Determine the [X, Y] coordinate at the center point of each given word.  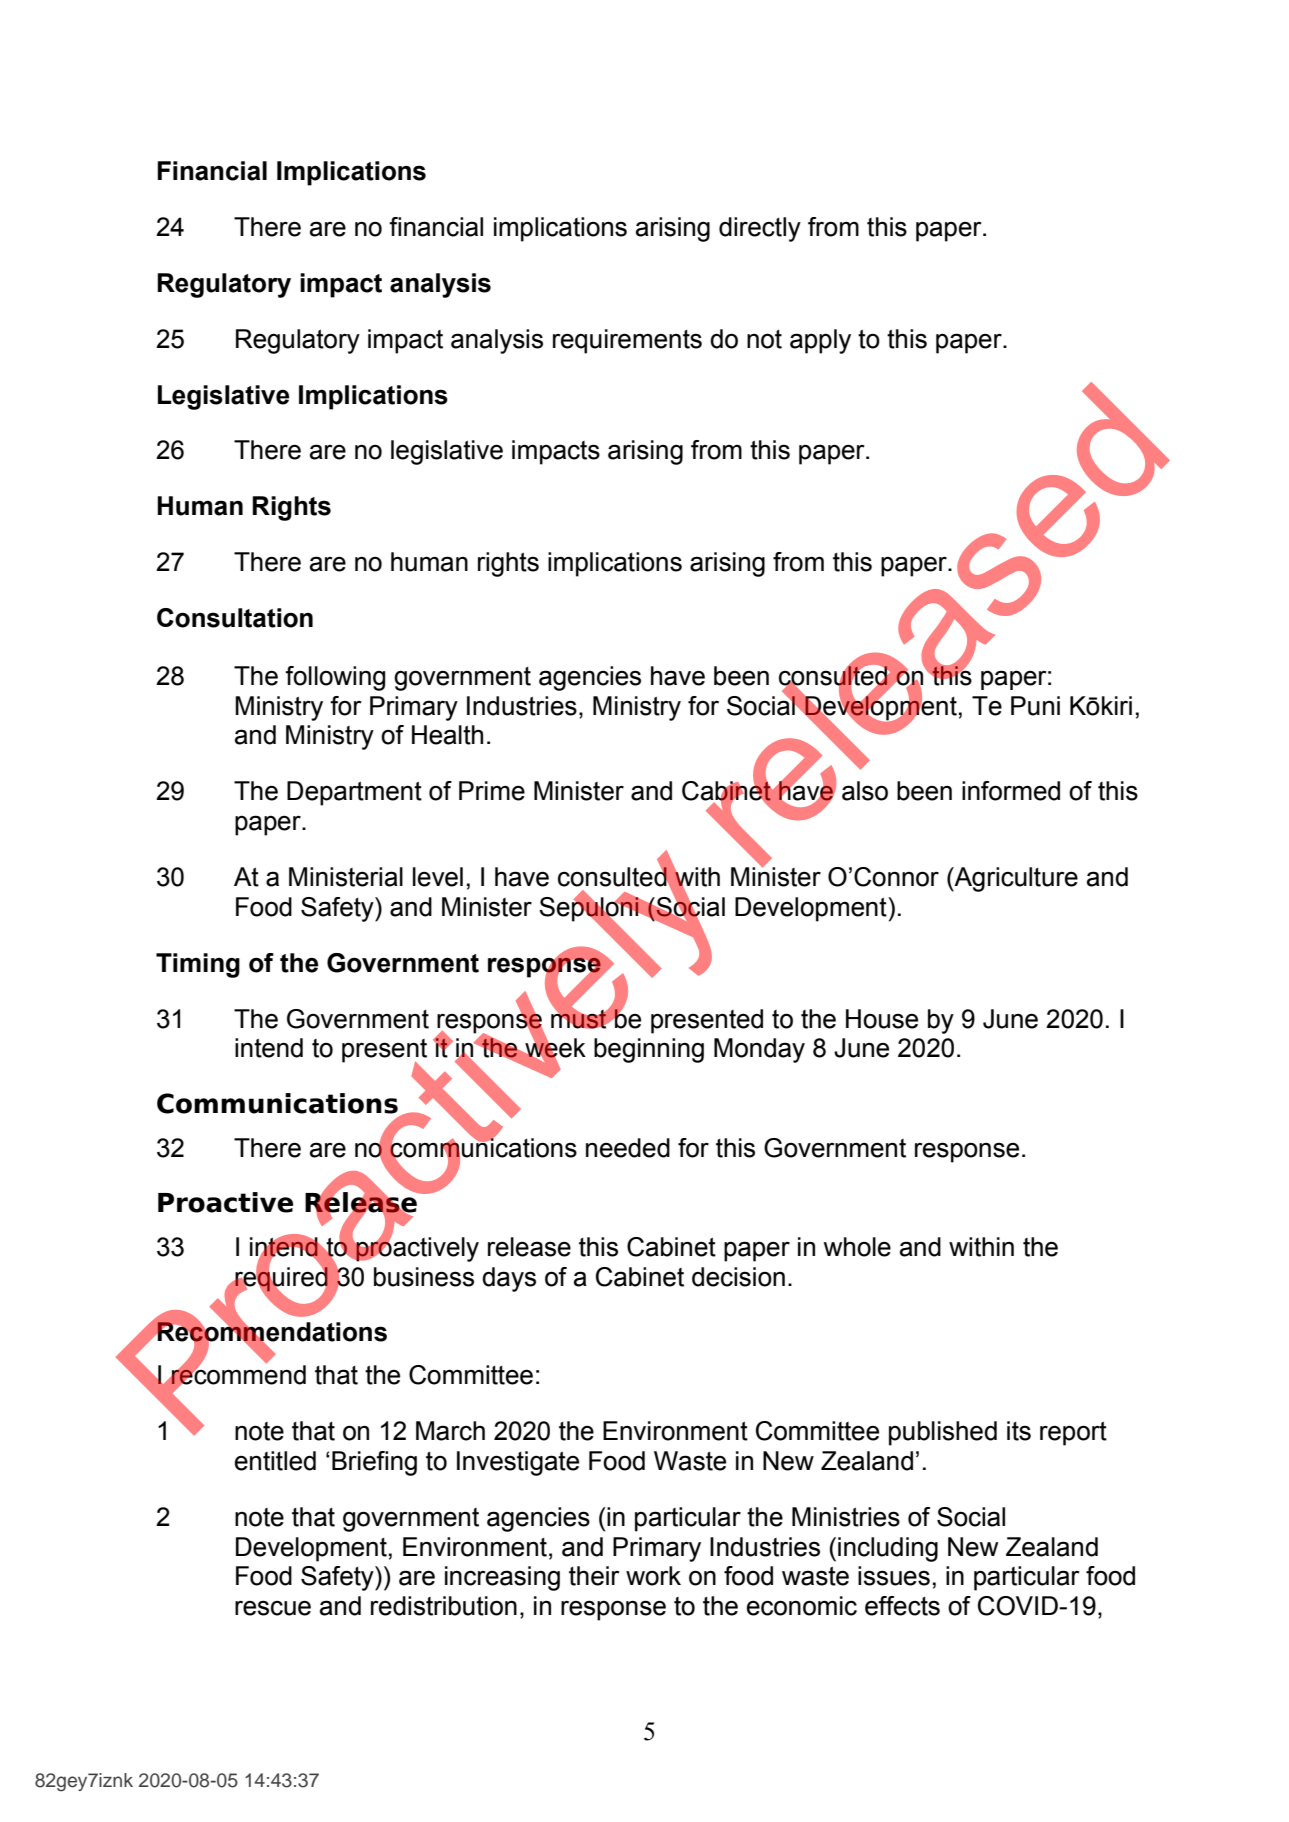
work [653, 1576]
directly [760, 229]
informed [1011, 791]
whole [857, 1247]
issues [894, 1576]
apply [820, 341]
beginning [649, 1050]
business [424, 1277]
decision [738, 1277]
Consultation [235, 618]
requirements [627, 341]
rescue [273, 1608]
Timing [198, 965]
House [882, 1019]
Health [447, 735]
